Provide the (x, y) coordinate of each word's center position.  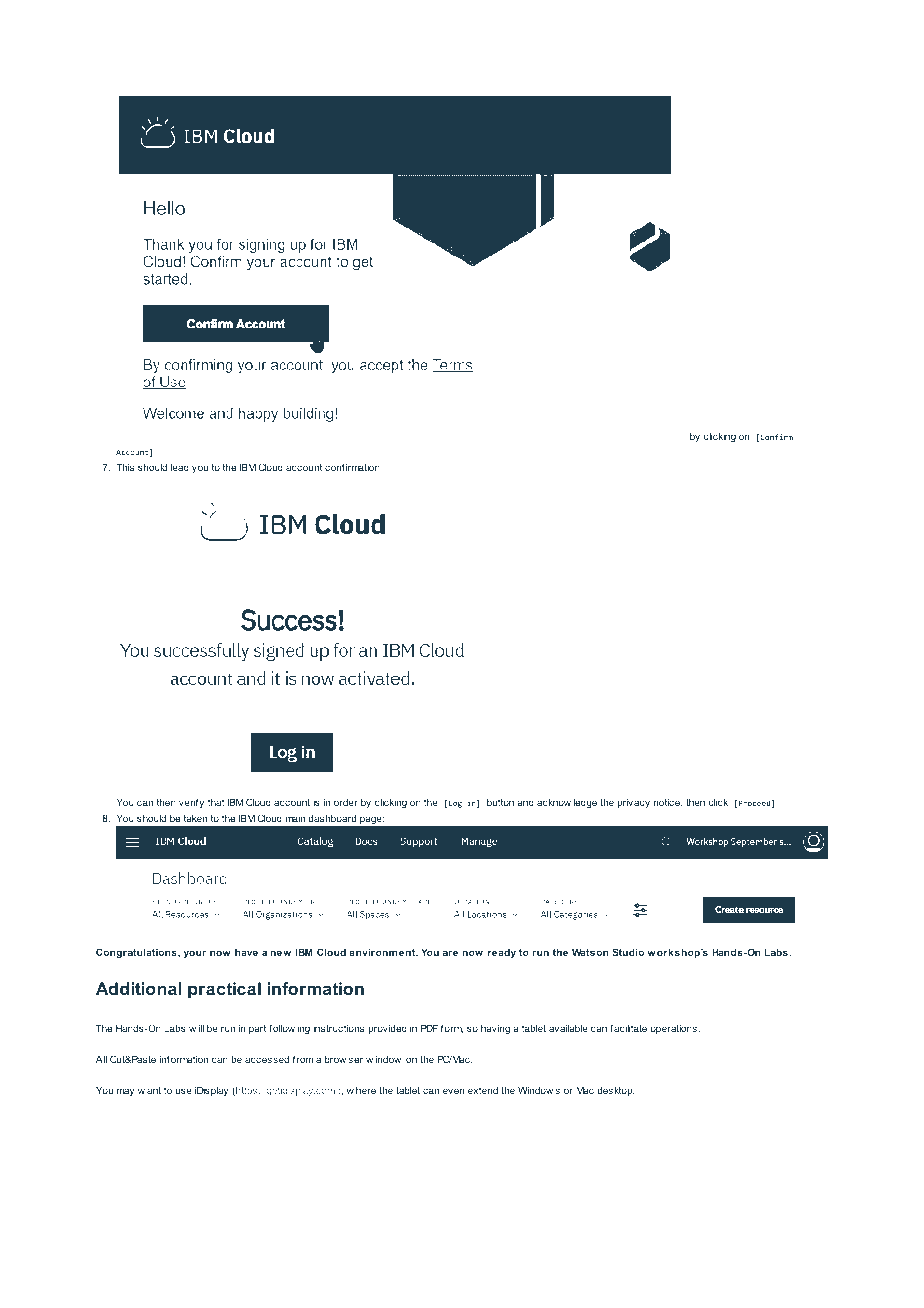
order (346, 802)
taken (195, 818)
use (183, 1091)
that (216, 802)
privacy (633, 803)
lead (180, 467)
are (450, 953)
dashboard (332, 818)
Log (455, 804)
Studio (628, 952)
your (195, 954)
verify (191, 803)
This (125, 467)
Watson (590, 952)
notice (668, 802)
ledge (585, 803)
